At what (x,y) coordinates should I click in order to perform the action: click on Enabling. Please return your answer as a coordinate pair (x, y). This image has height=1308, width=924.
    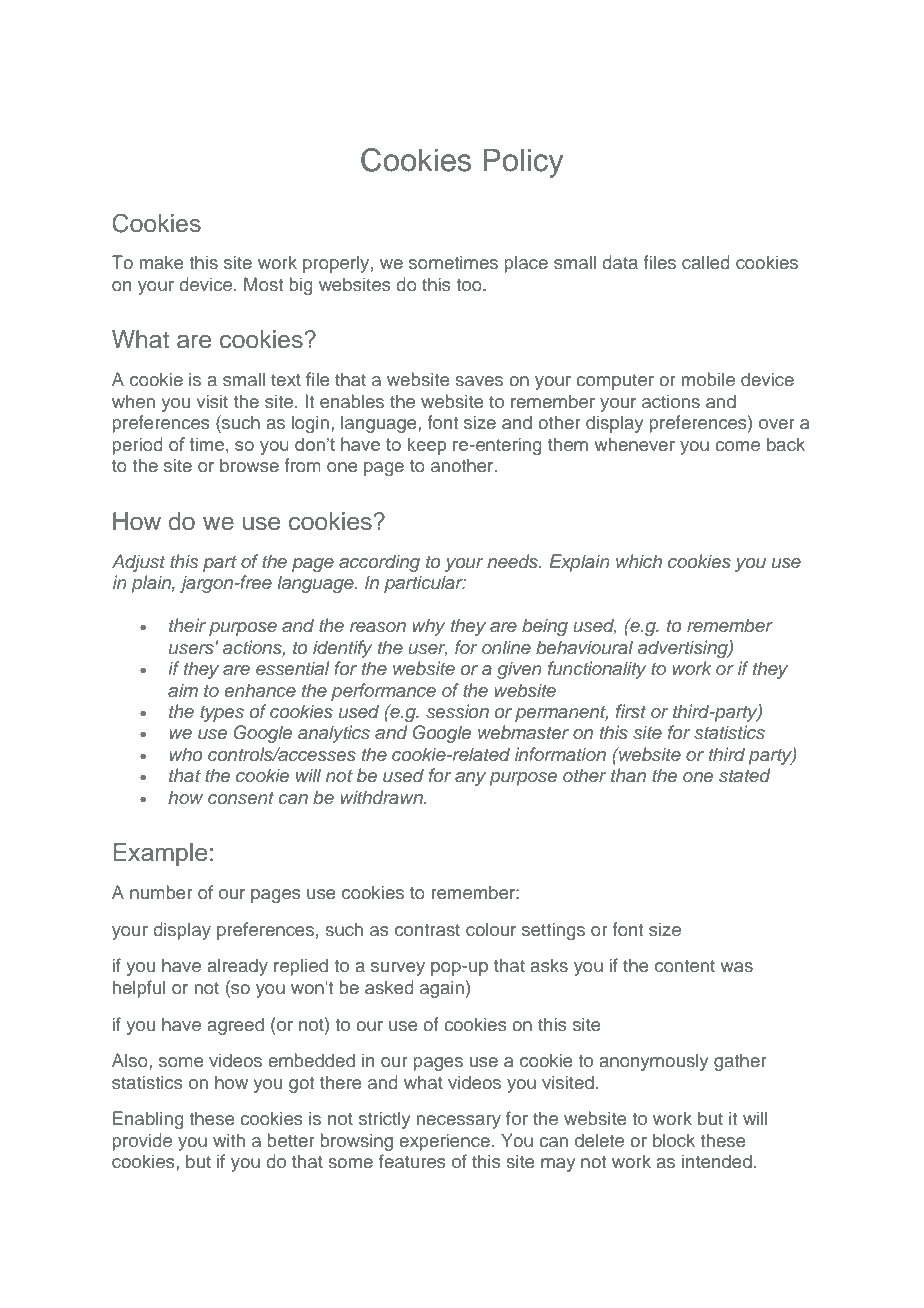
    Looking at the image, I should click on (148, 1120).
